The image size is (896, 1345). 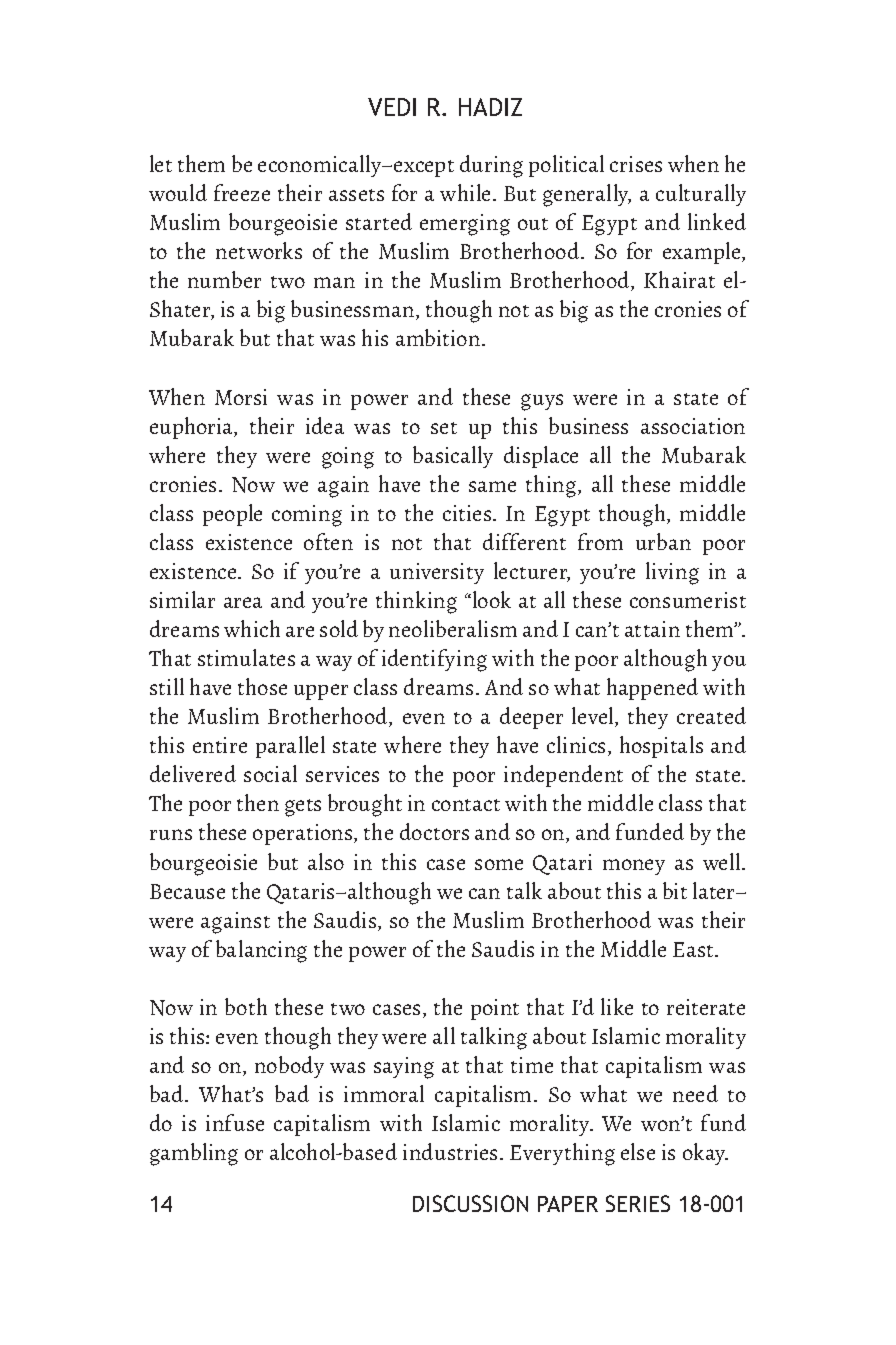 I want to click on while, so click(x=467, y=192).
